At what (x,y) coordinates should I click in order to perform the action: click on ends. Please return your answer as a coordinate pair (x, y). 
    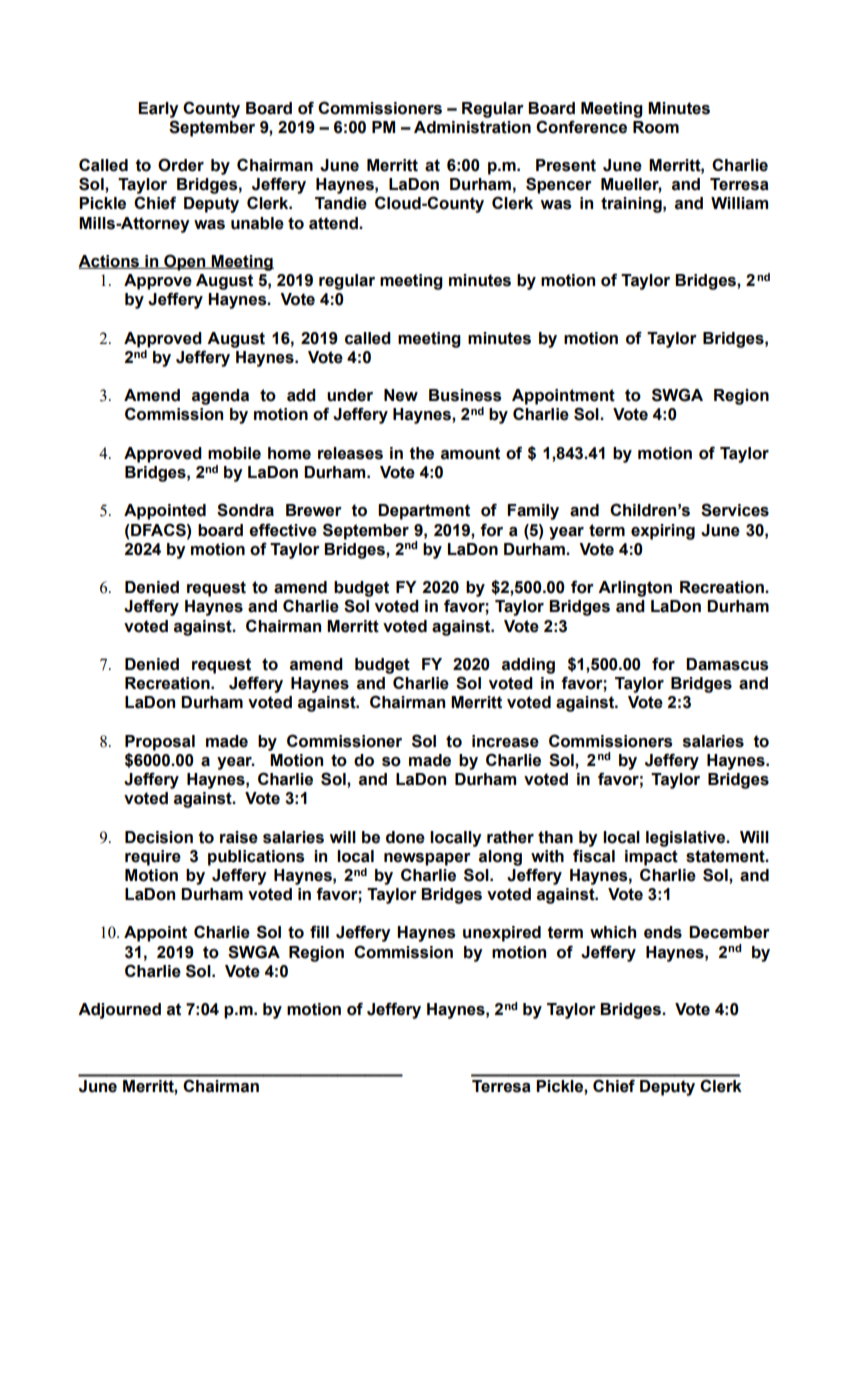
    Looking at the image, I should click on (663, 932).
